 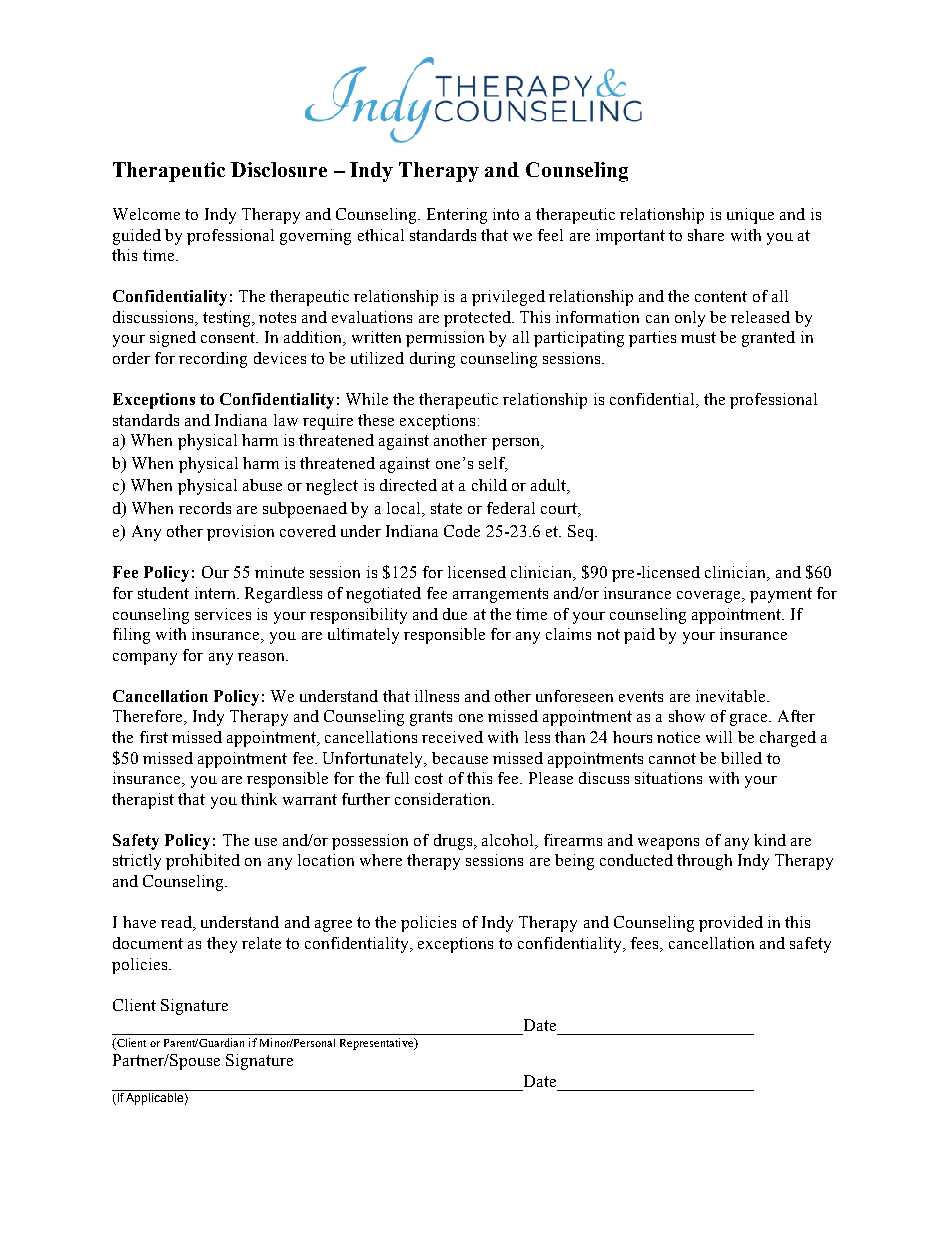 I want to click on will, so click(x=719, y=737).
